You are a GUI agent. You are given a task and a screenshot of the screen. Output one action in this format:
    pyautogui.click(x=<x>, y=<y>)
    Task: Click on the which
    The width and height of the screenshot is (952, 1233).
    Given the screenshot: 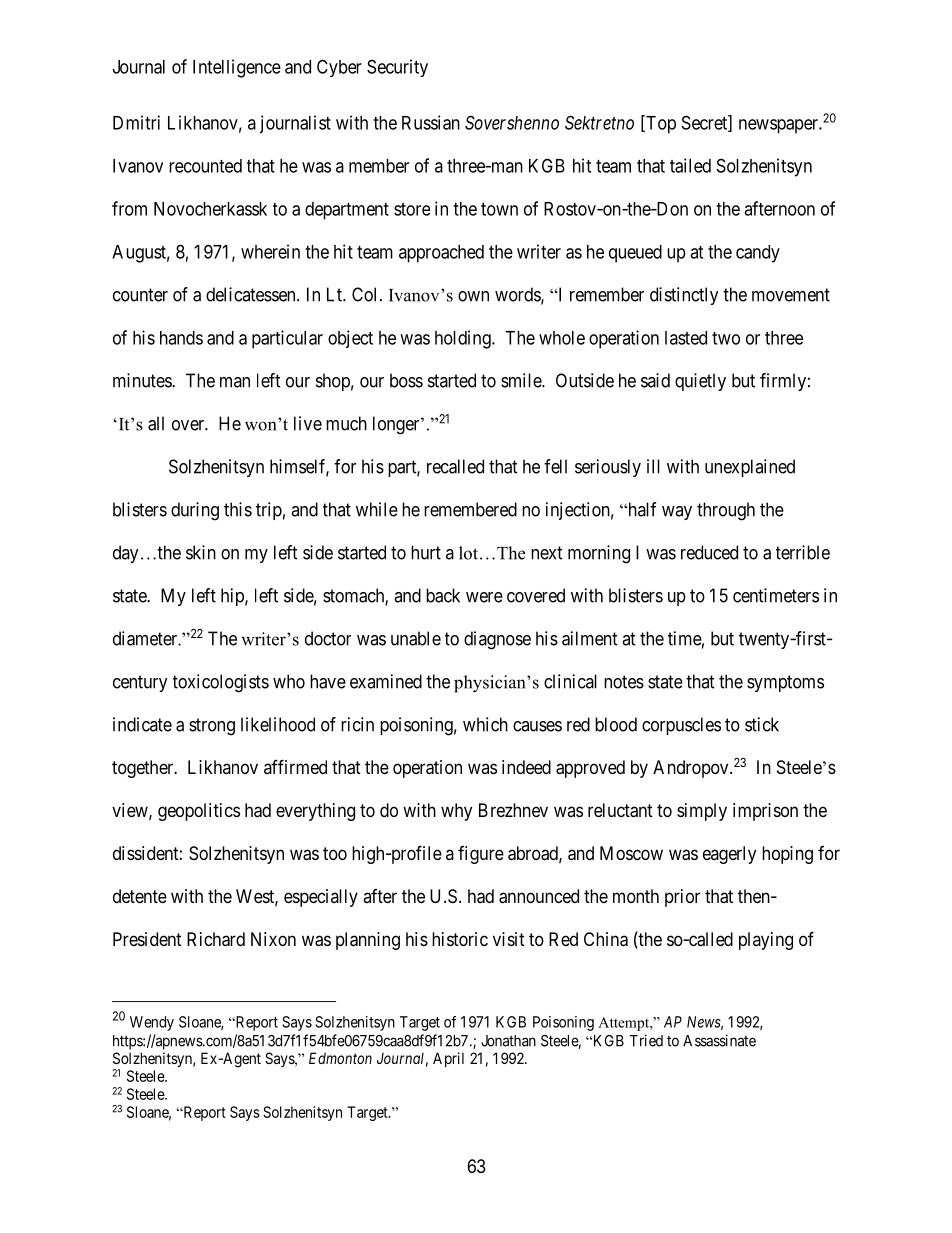 What is the action you would take?
    pyautogui.click(x=485, y=724)
